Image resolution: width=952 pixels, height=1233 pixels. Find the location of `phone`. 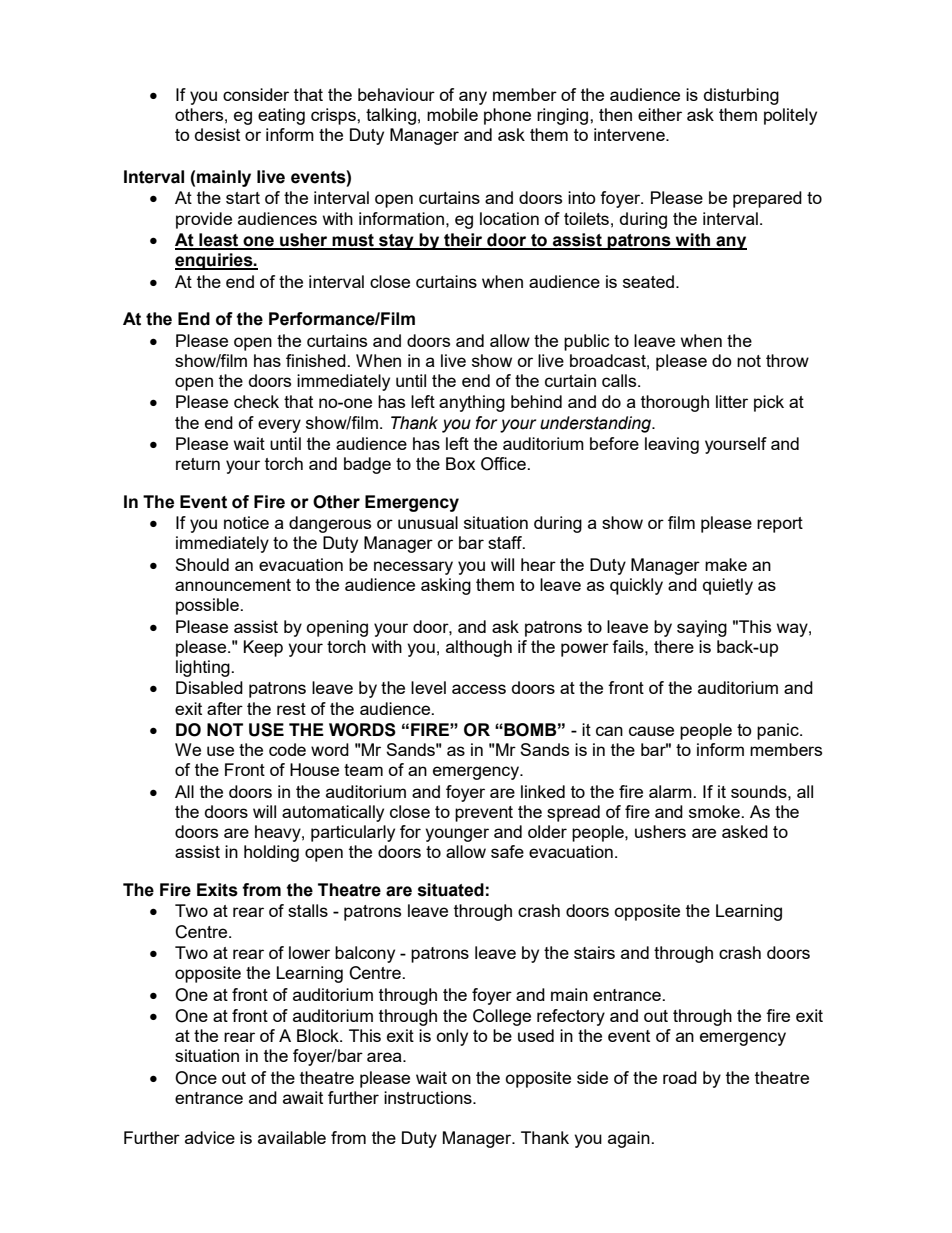

phone is located at coordinates (507, 116).
